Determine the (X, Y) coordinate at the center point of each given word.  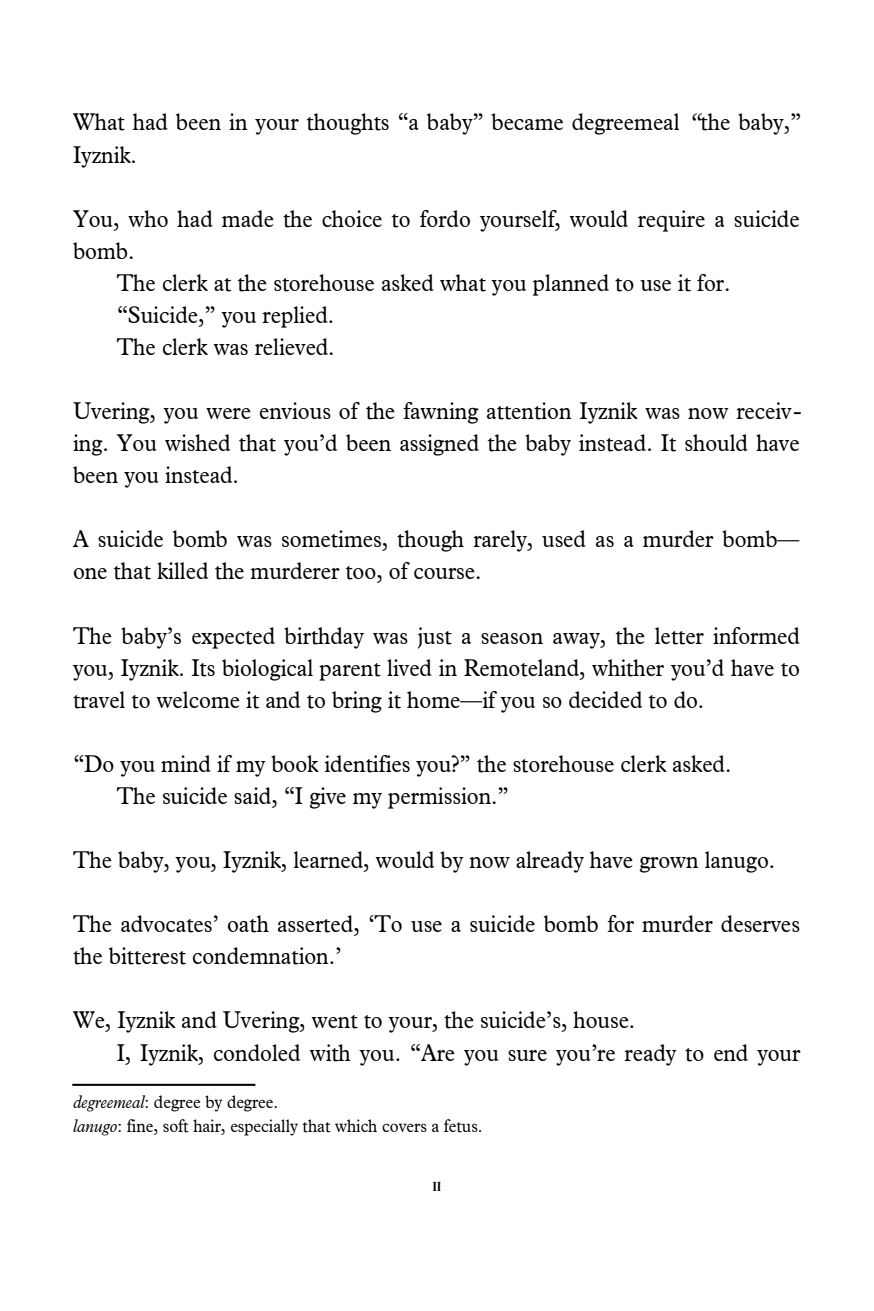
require (671, 221)
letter (679, 636)
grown (669, 864)
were (228, 413)
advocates (166, 924)
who (148, 218)
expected (233, 638)
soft (176, 1126)
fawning (441, 413)
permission (440, 798)
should (716, 442)
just (435, 638)
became (527, 121)
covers (404, 1127)
